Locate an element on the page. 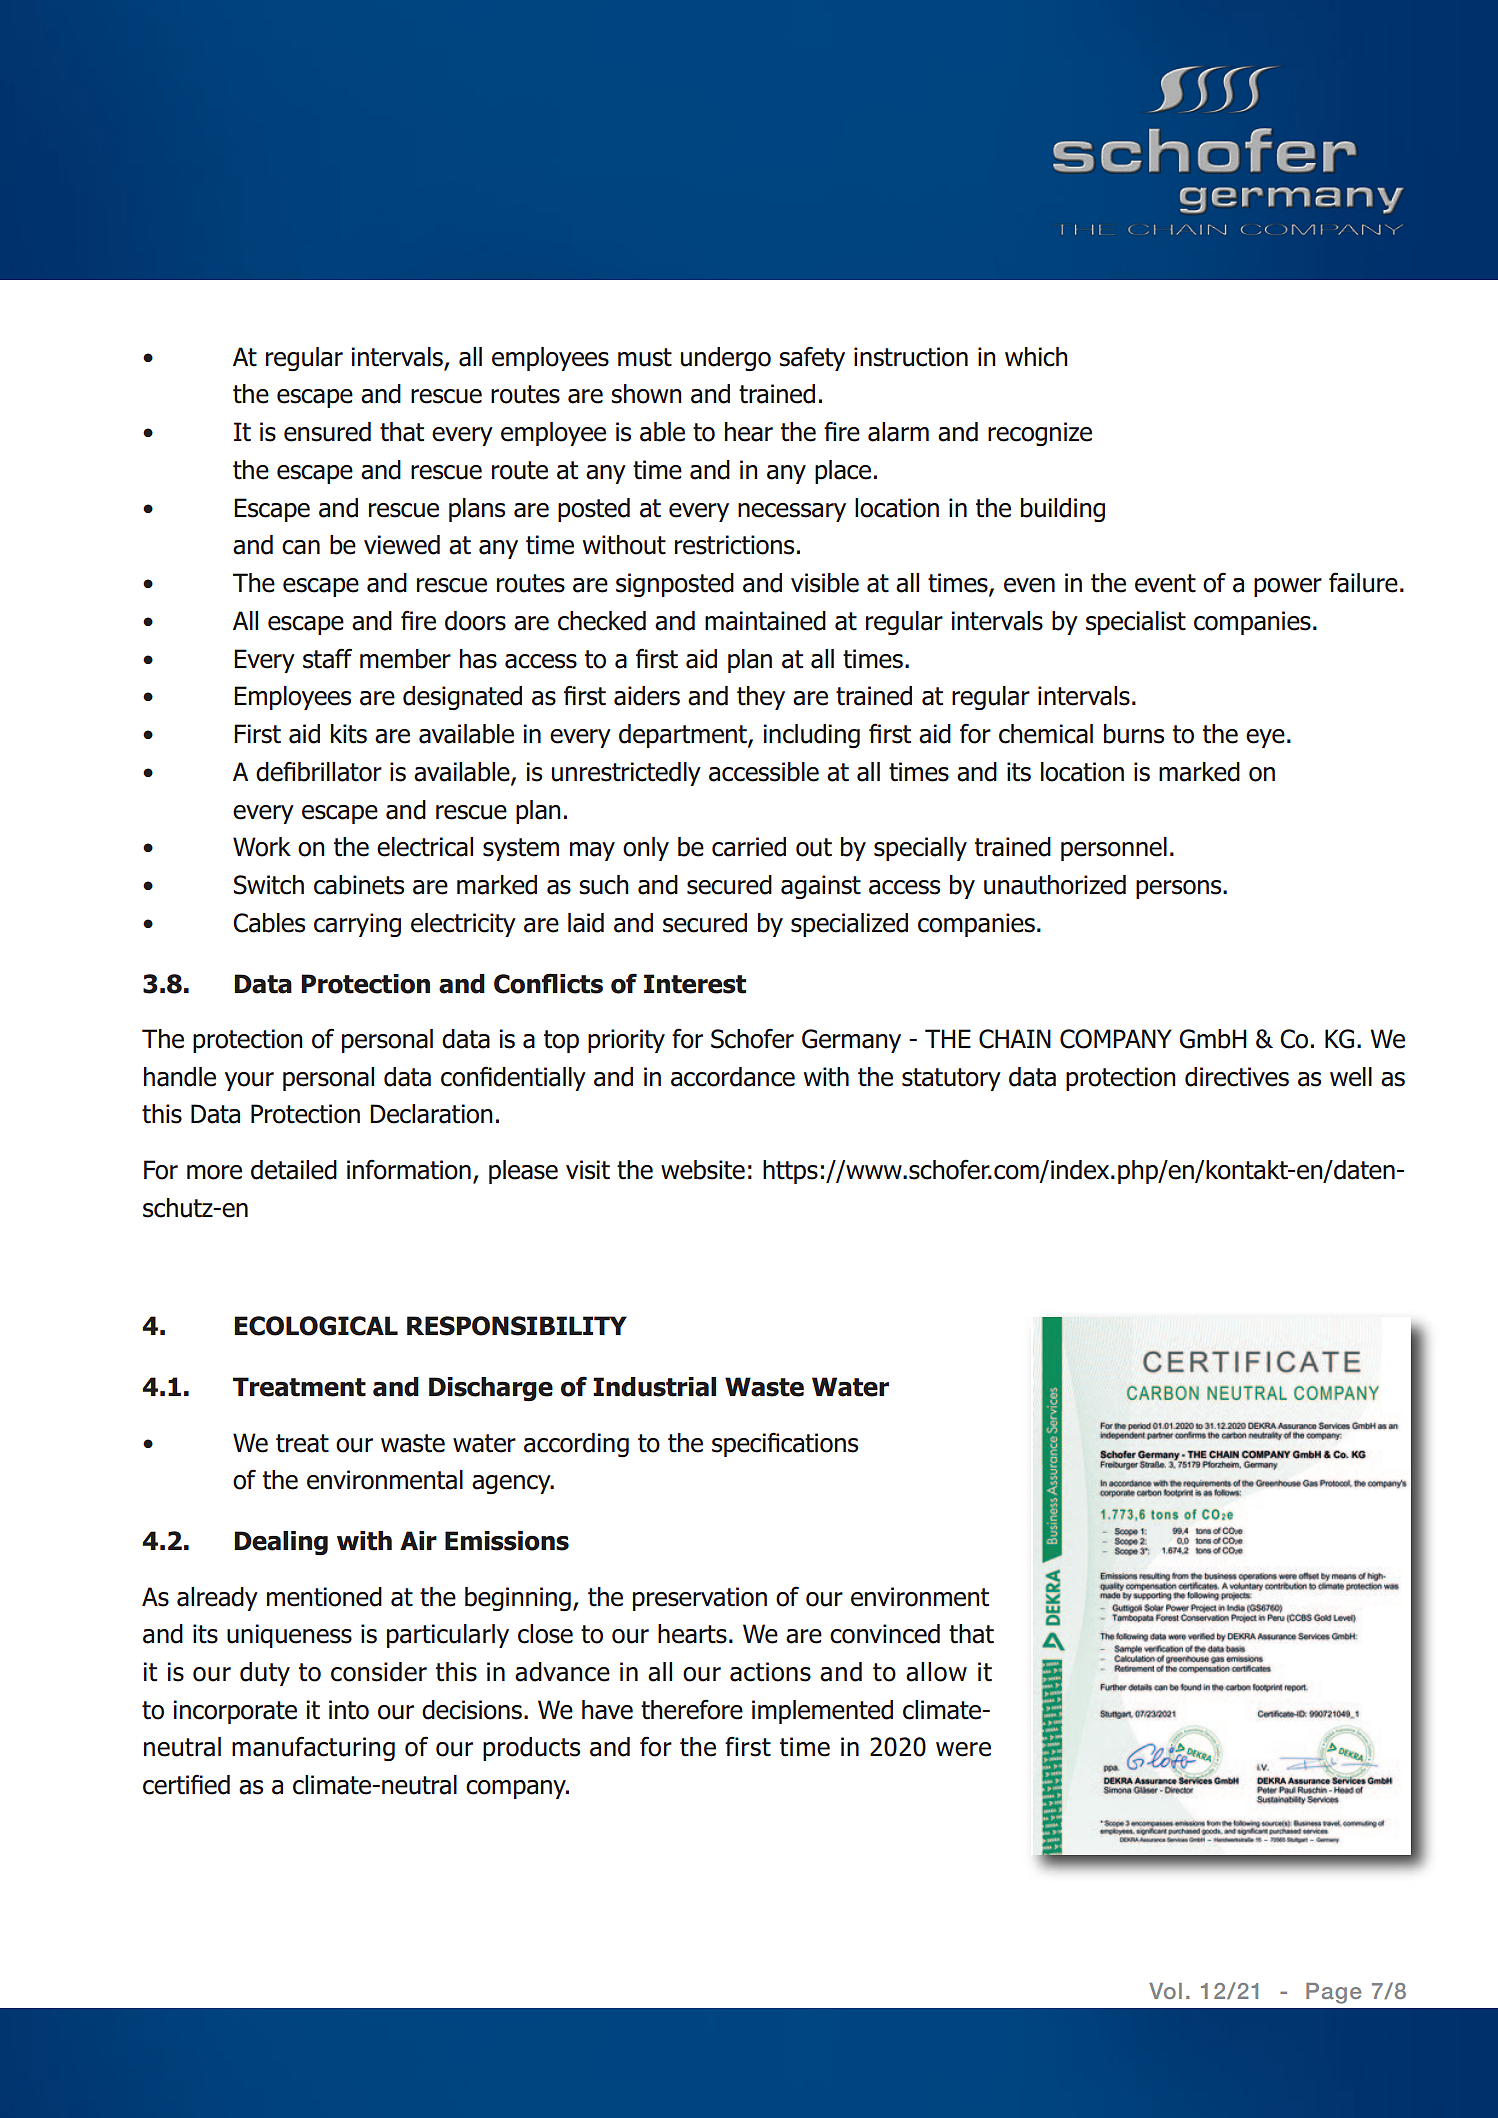  ensured is located at coordinates (327, 432).
